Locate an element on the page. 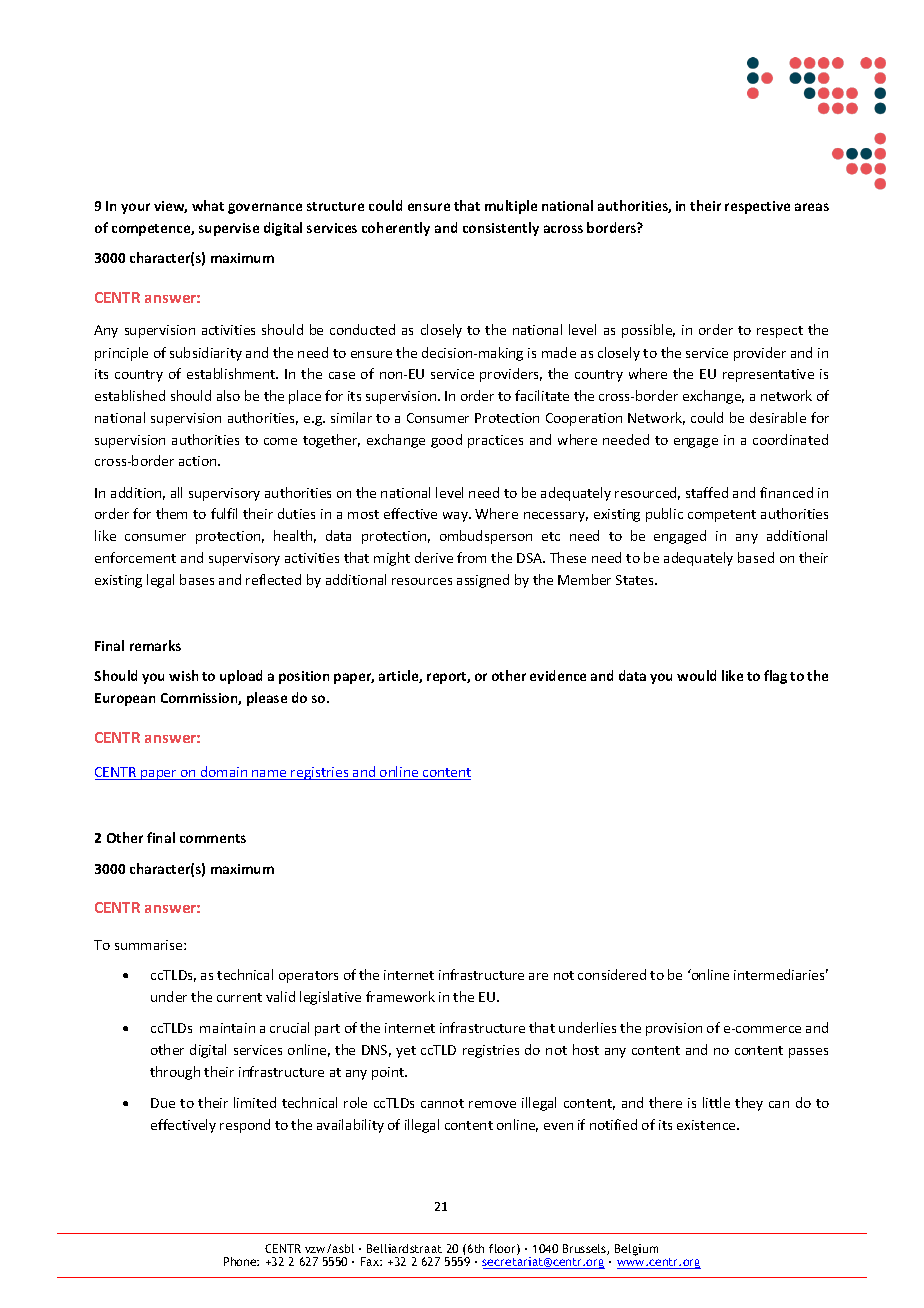  supervise is located at coordinates (229, 229).
